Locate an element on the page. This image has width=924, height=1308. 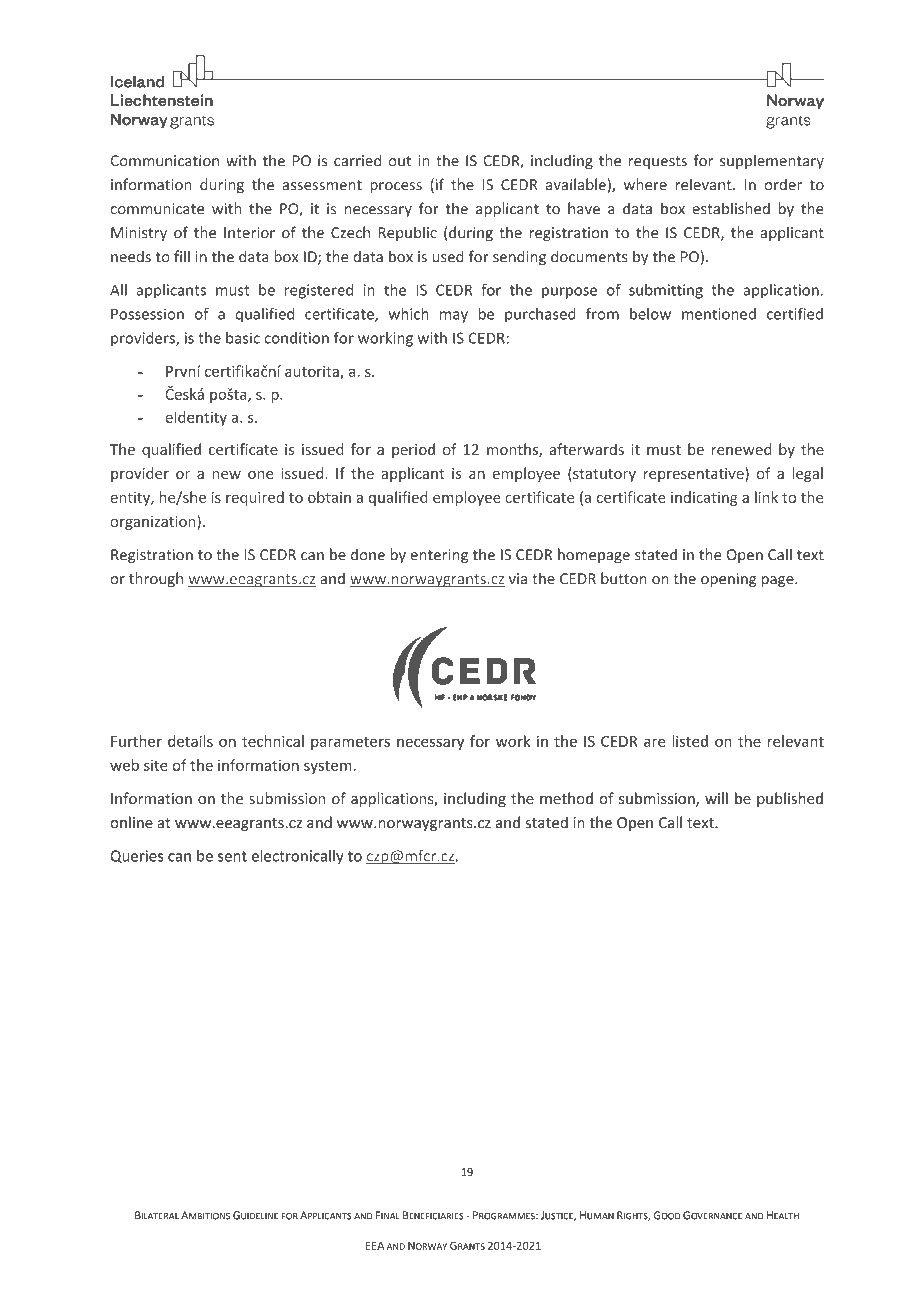
parameters is located at coordinates (350, 743).
